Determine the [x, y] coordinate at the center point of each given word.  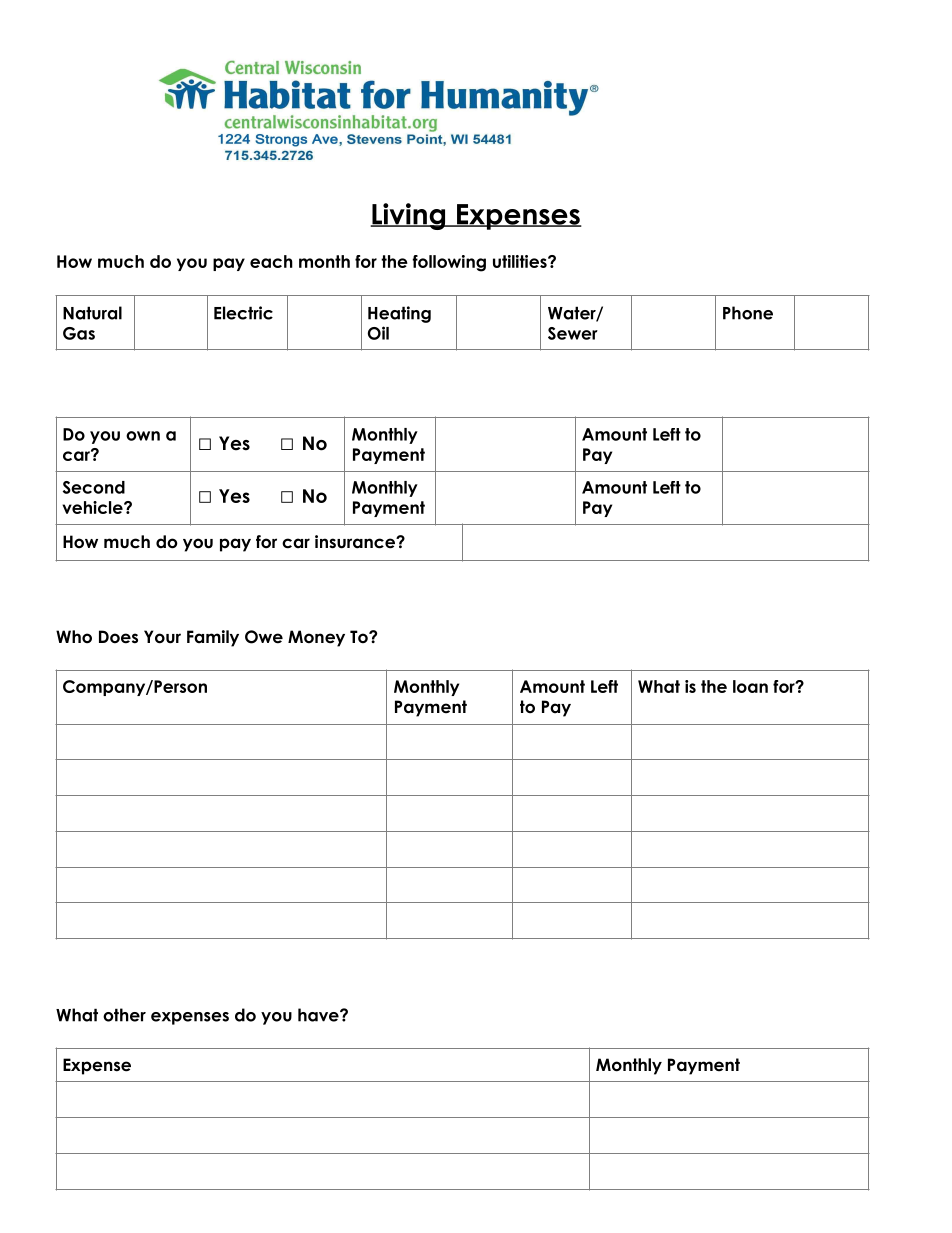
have [319, 1015]
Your [162, 637]
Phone [748, 313]
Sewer [573, 333]
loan [750, 686]
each [271, 261]
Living [409, 216]
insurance [356, 542]
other [124, 1015]
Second [94, 487]
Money [316, 638]
